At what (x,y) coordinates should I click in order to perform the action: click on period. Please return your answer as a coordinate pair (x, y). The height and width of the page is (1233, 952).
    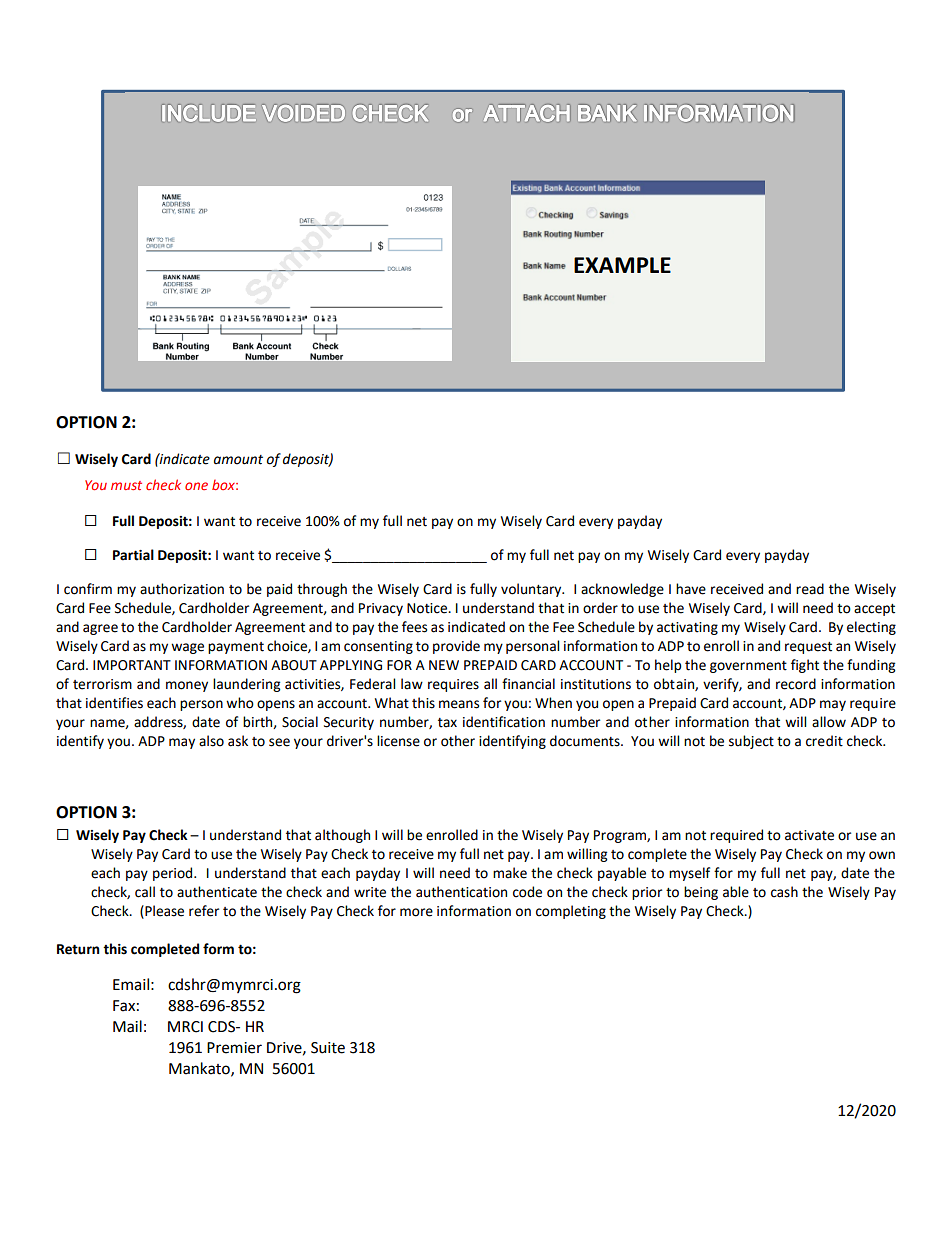
    Looking at the image, I should click on (174, 874).
